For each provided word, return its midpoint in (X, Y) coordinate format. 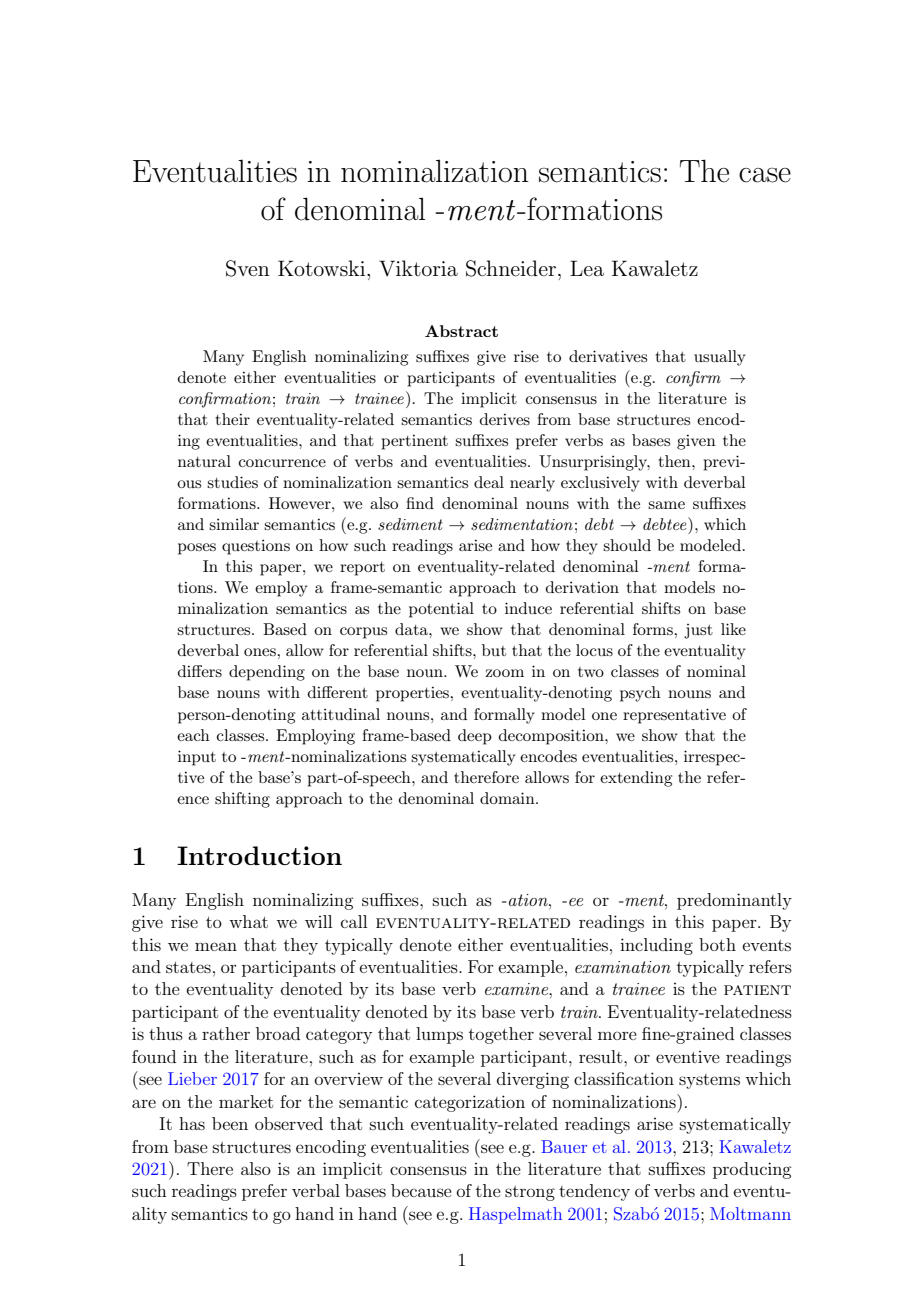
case (765, 175)
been (230, 1123)
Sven (248, 268)
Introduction (259, 855)
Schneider (511, 268)
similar (234, 524)
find (420, 503)
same (666, 505)
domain (508, 798)
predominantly (734, 901)
